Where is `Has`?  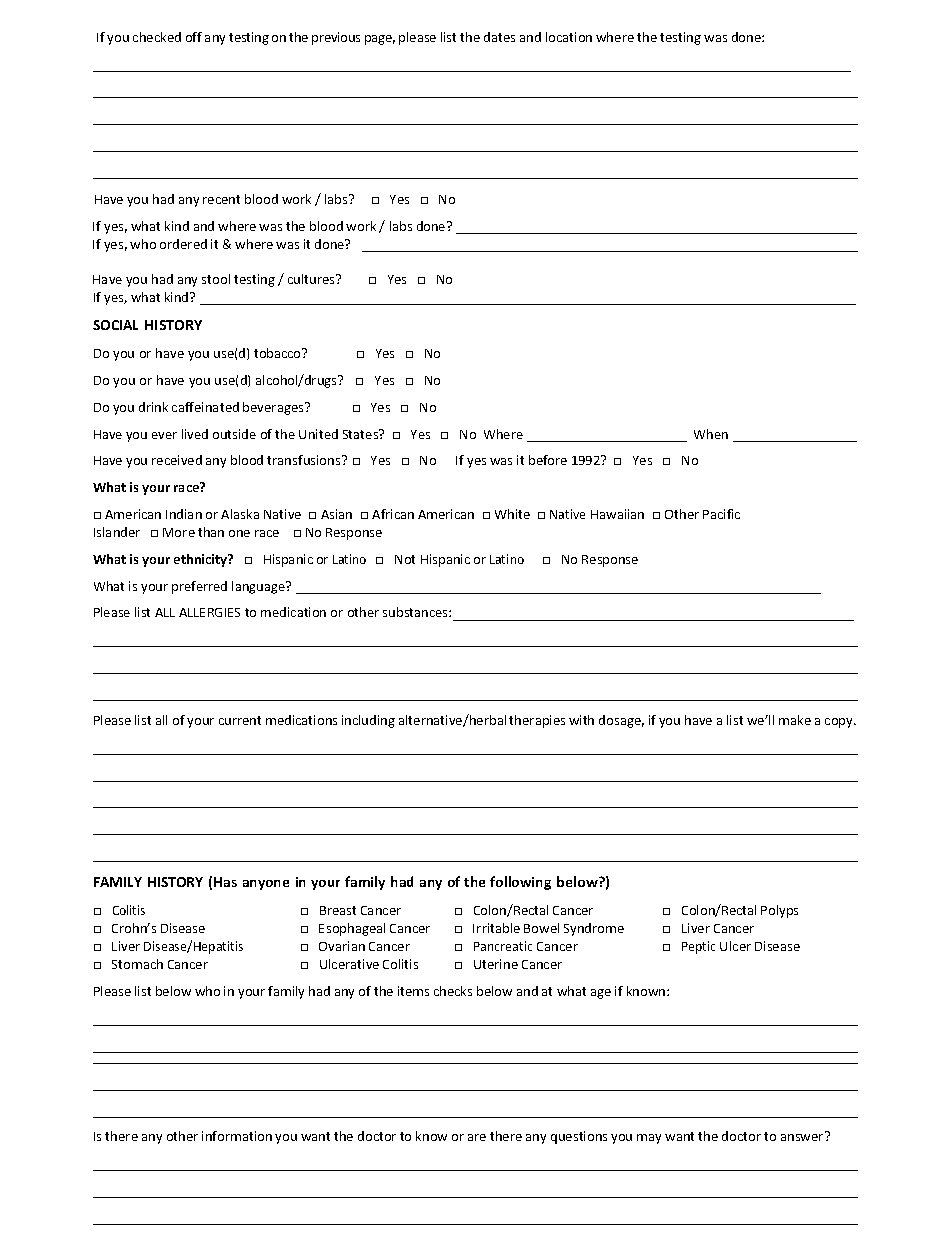 Has is located at coordinates (225, 882).
